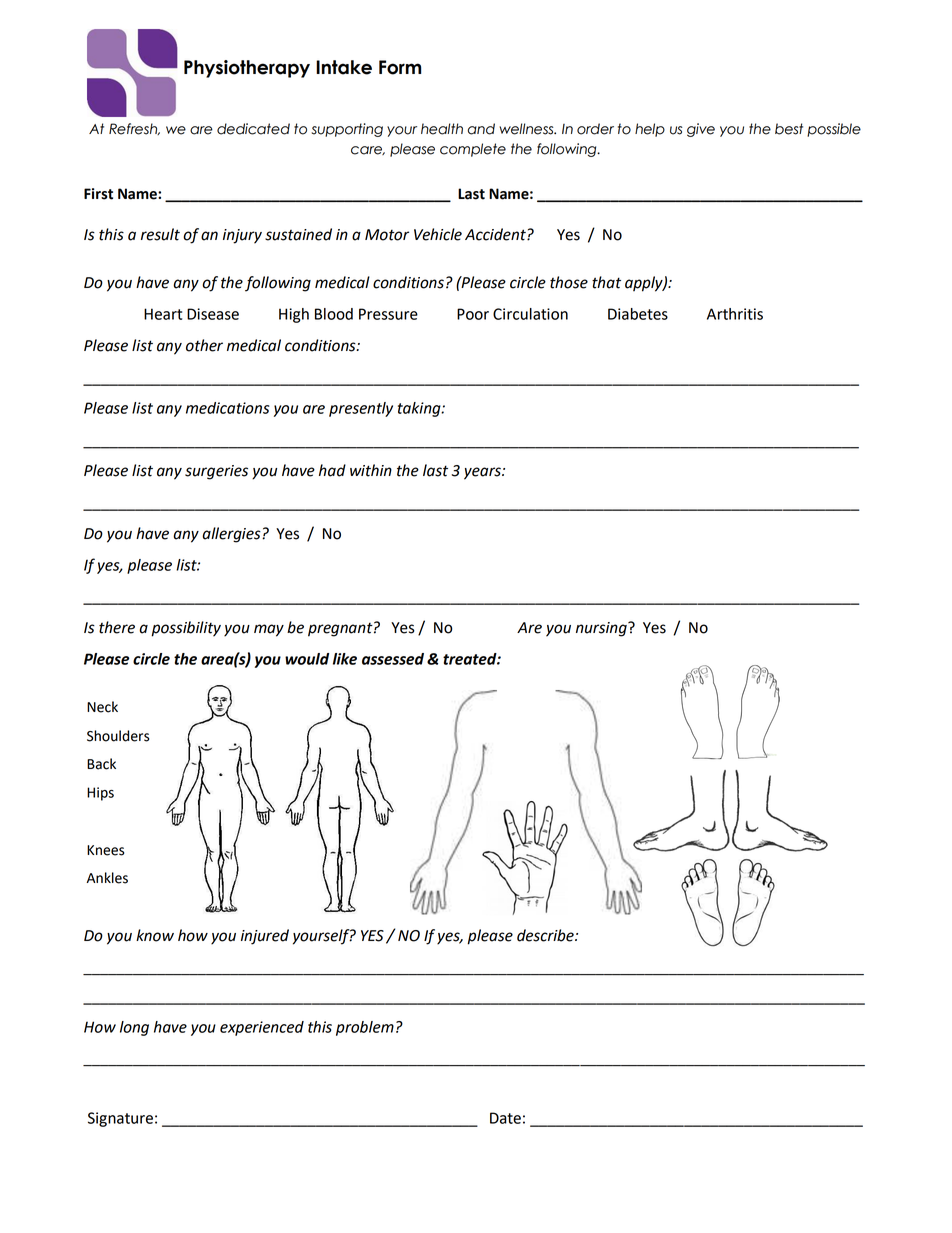 This screenshot has height=1233, width=952. Describe the element at coordinates (393, 659) in the screenshot. I see `assessed` at that location.
